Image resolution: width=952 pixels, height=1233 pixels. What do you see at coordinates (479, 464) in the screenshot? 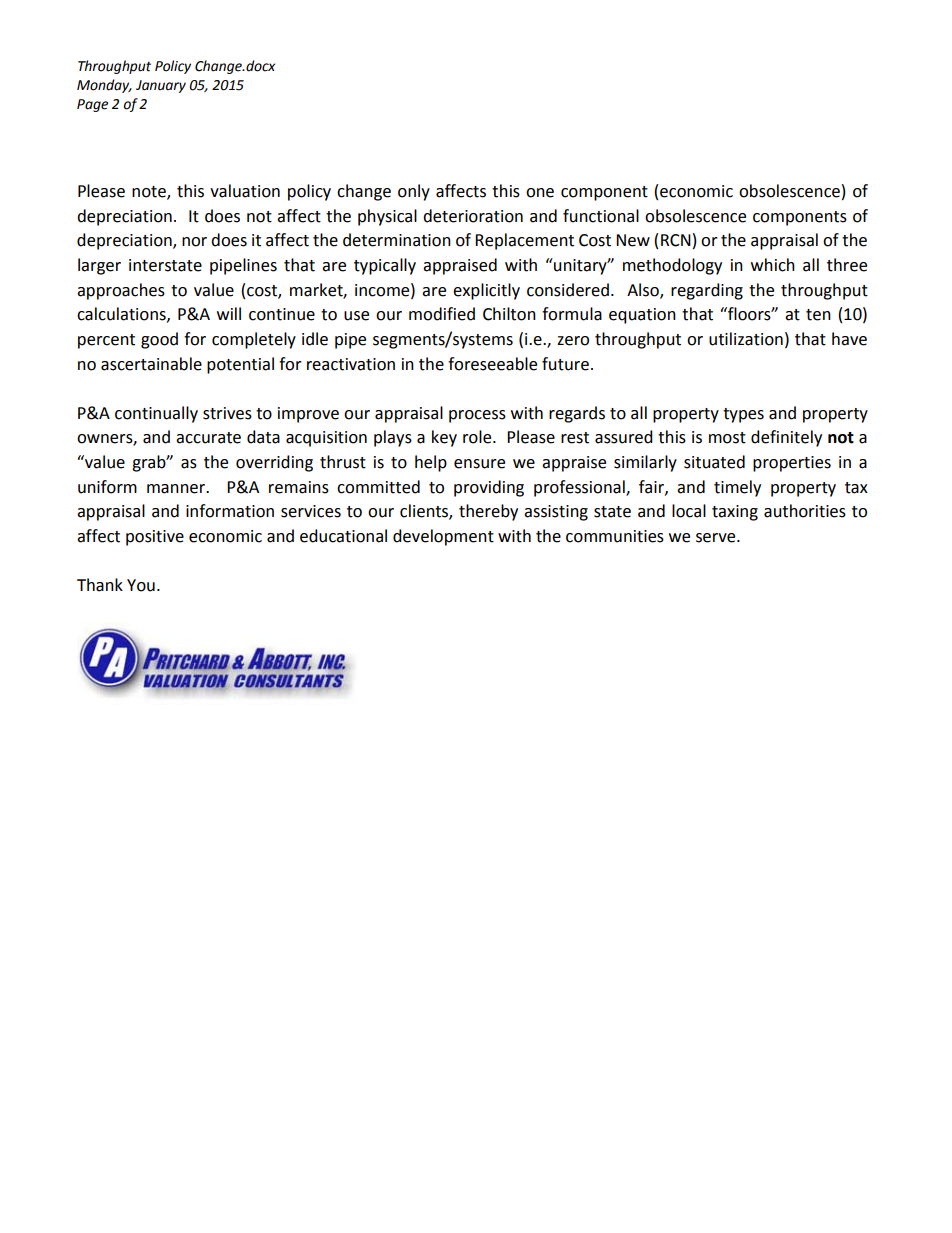
I see `ensure` at bounding box center [479, 464].
